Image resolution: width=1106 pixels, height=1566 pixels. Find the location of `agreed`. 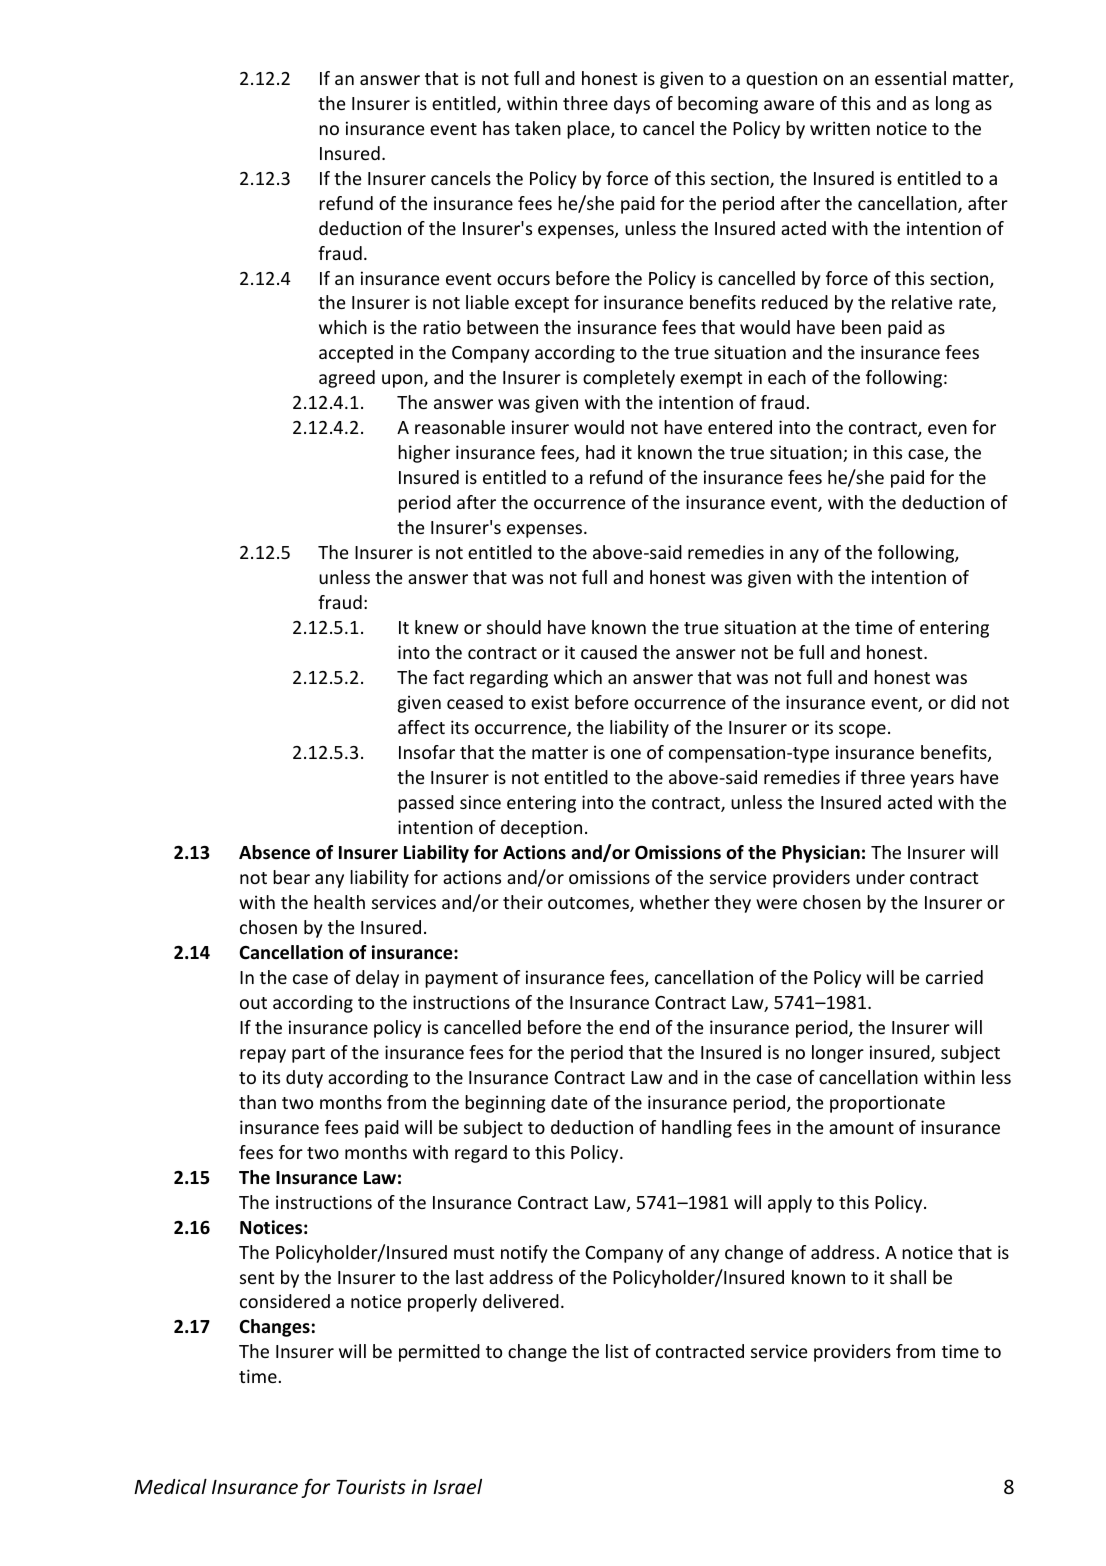

agreed is located at coordinates (347, 379).
